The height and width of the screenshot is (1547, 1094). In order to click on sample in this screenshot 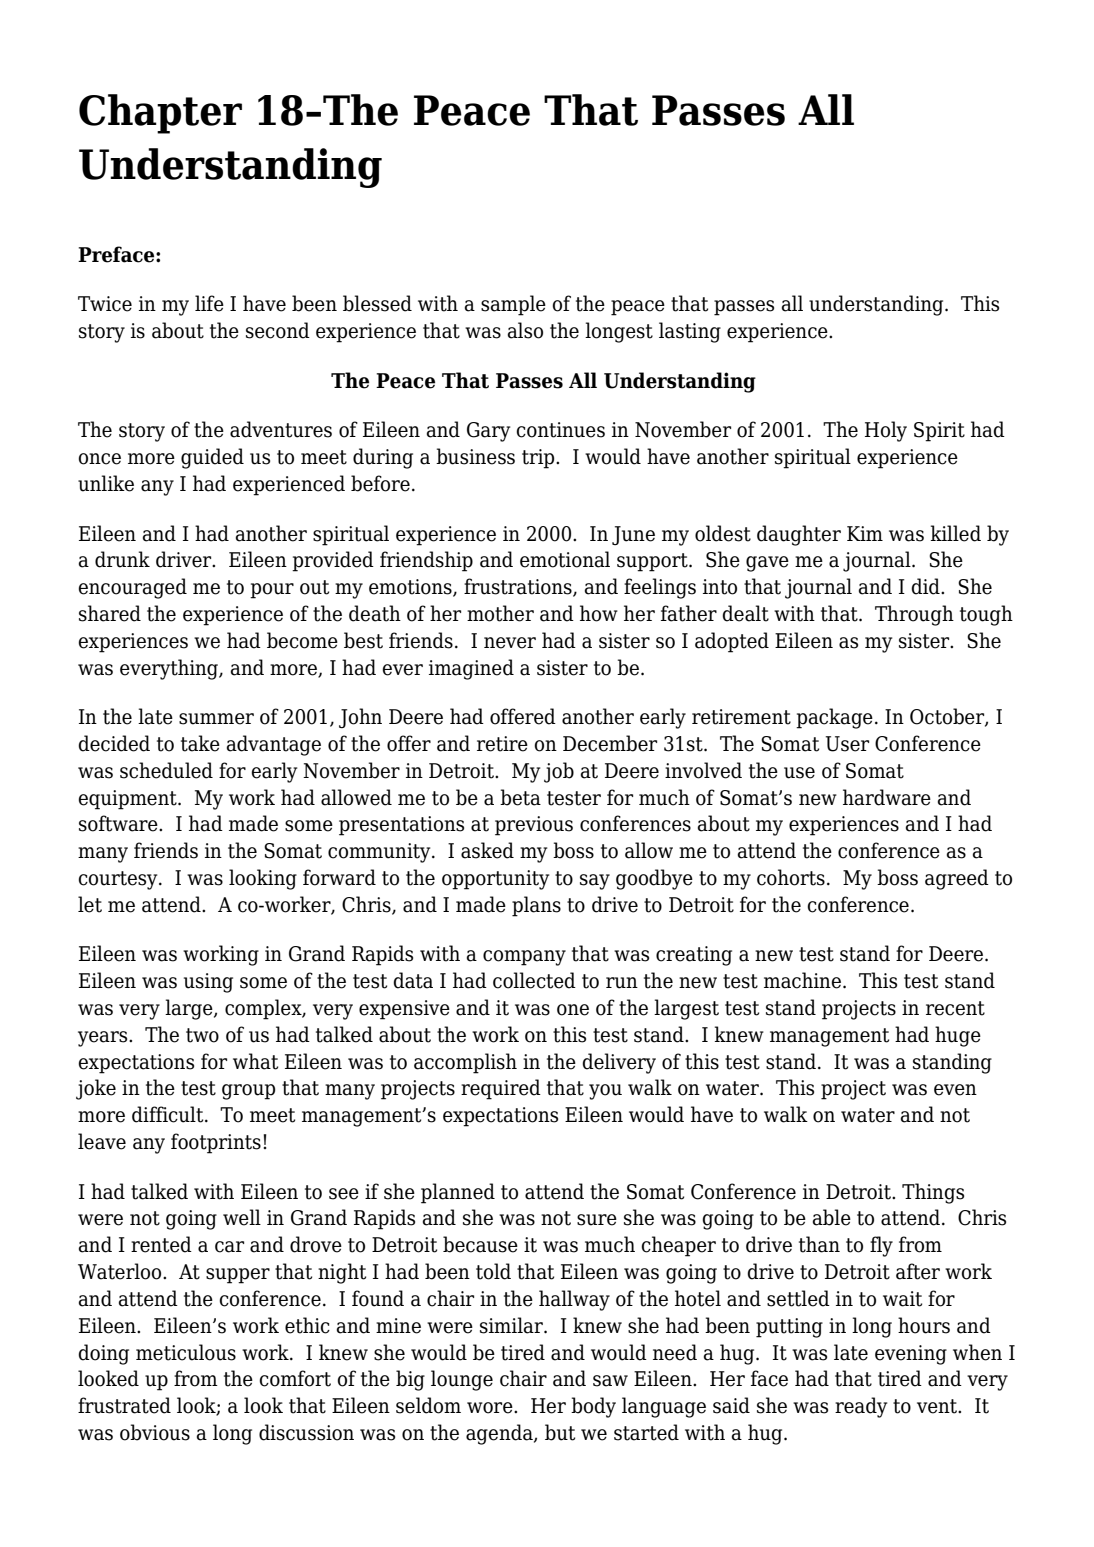, I will do `click(513, 305)`.
